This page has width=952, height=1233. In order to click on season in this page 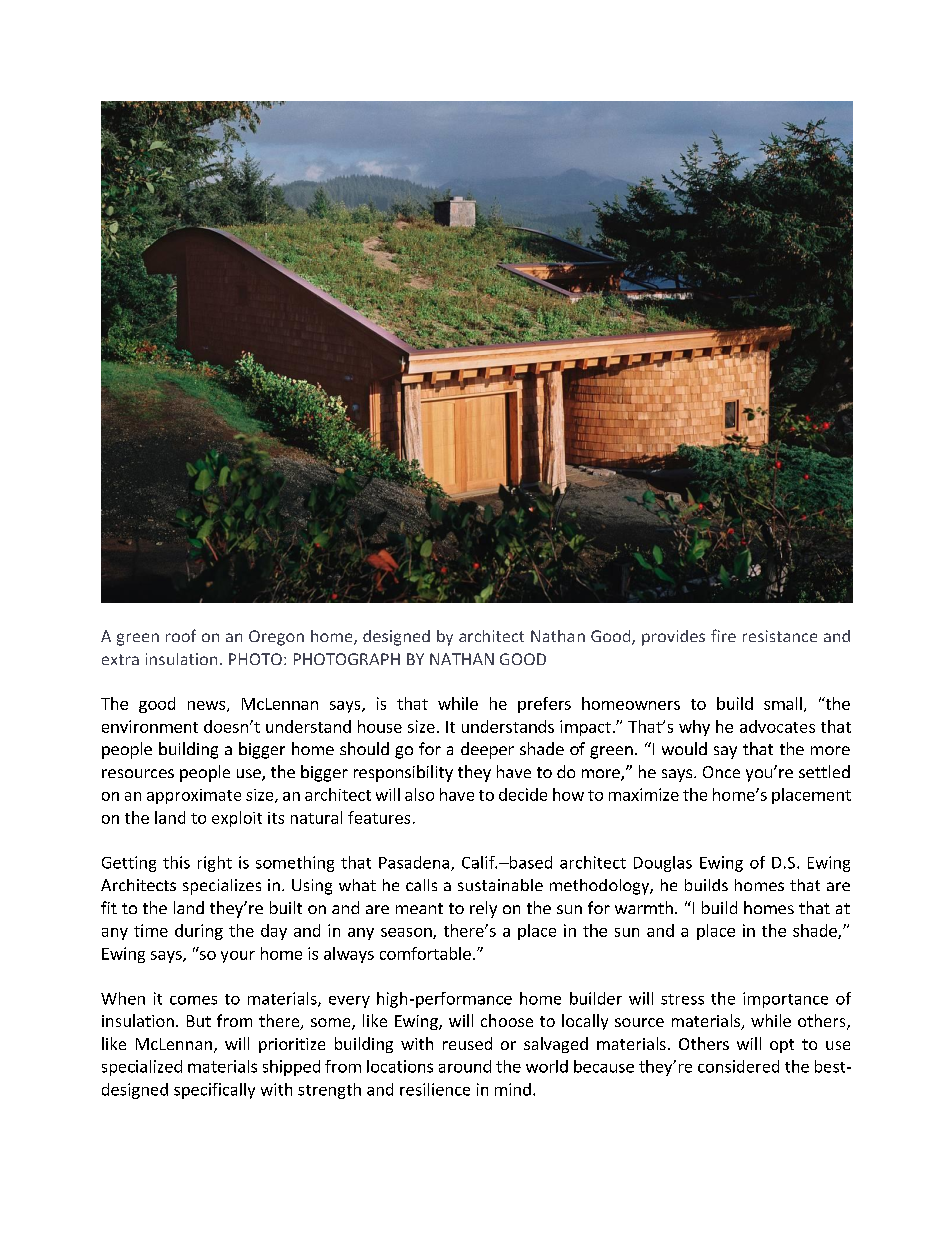, I will do `click(407, 933)`.
